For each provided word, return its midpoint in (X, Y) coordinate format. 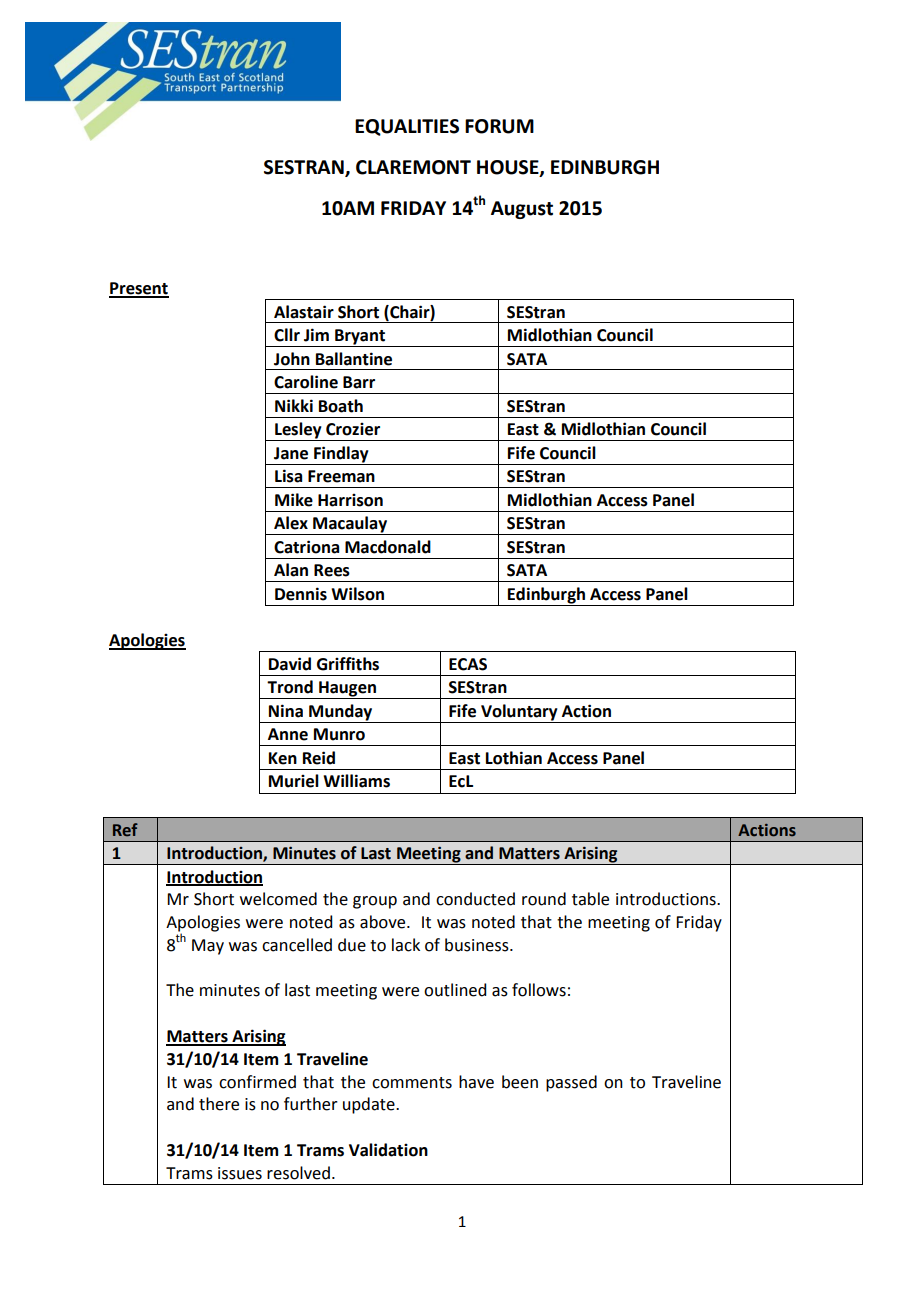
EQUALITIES (407, 127)
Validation (388, 1150)
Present (139, 289)
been (520, 1082)
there (219, 1104)
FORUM (499, 126)
